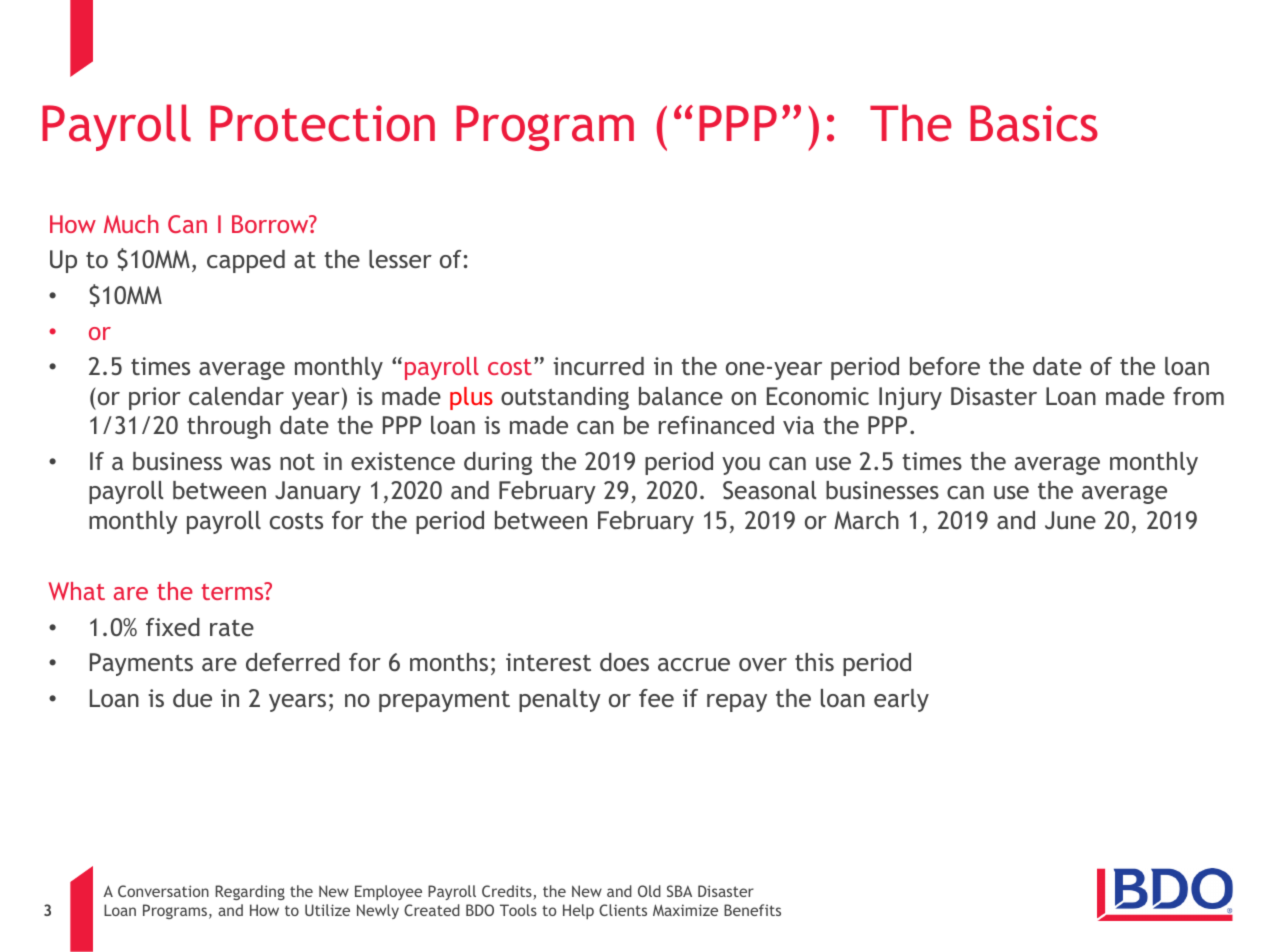 The height and width of the screenshot is (952, 1270). What do you see at coordinates (1070, 520) in the screenshot?
I see `June` at bounding box center [1070, 520].
